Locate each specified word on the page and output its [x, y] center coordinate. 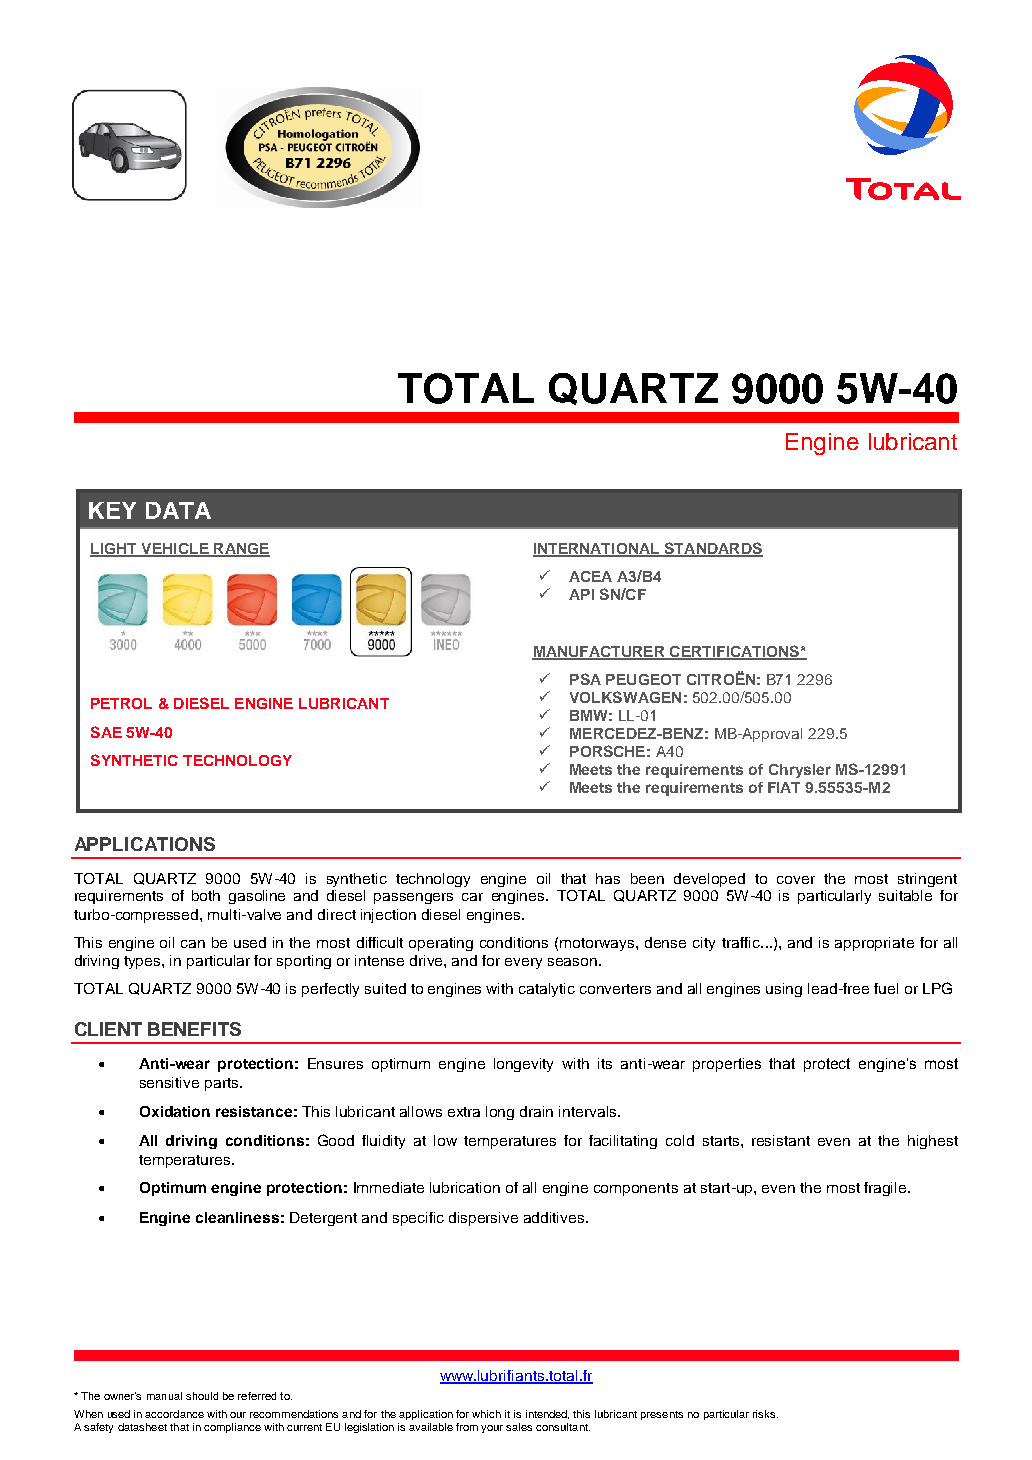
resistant [781, 1140]
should [202, 1396]
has [608, 878]
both [206, 895]
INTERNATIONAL [597, 550]
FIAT [784, 787]
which [486, 1414]
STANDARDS [713, 549]
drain [536, 1111]
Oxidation [175, 1111]
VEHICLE [175, 550]
